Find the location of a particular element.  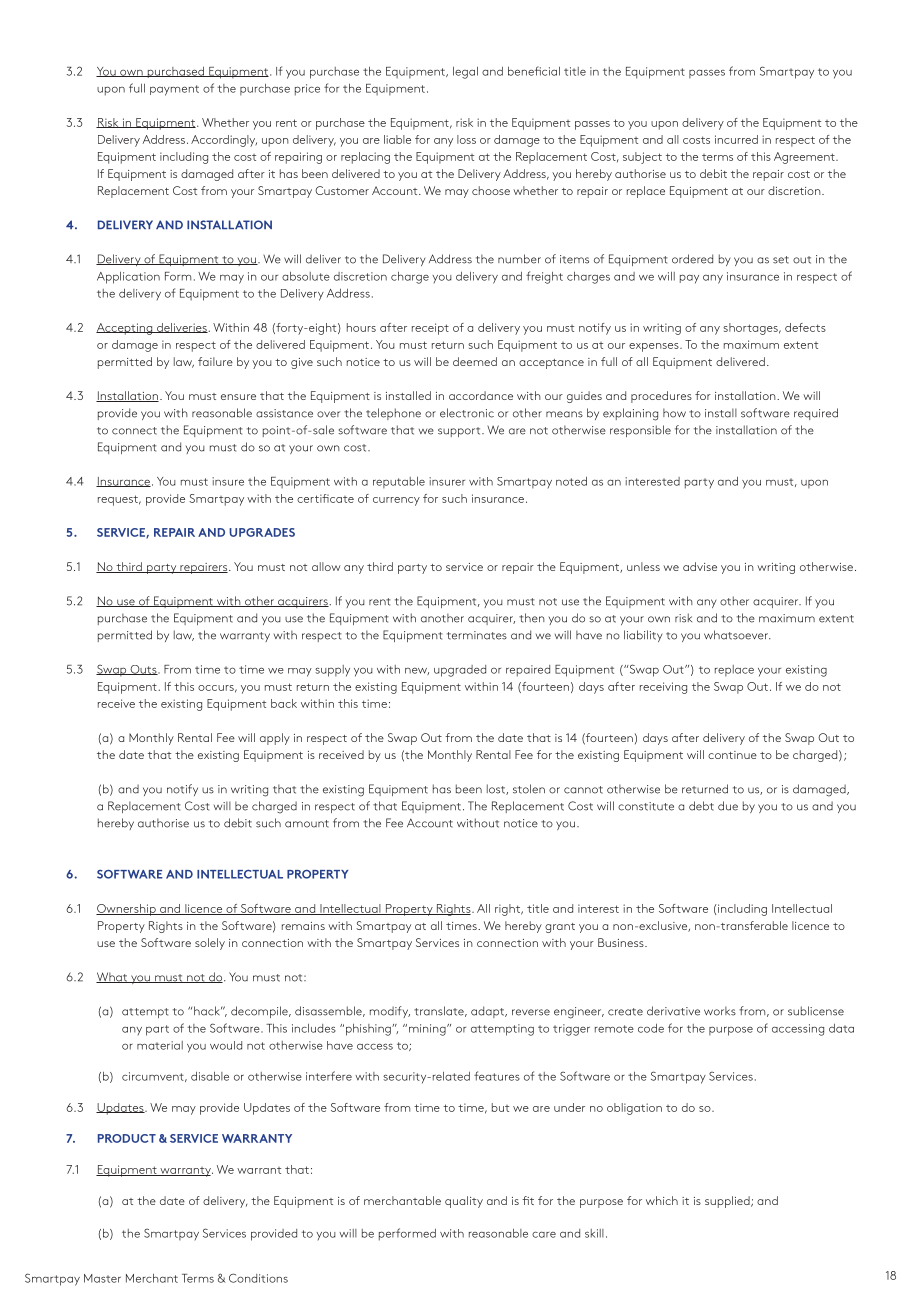

works is located at coordinates (720, 1011).
